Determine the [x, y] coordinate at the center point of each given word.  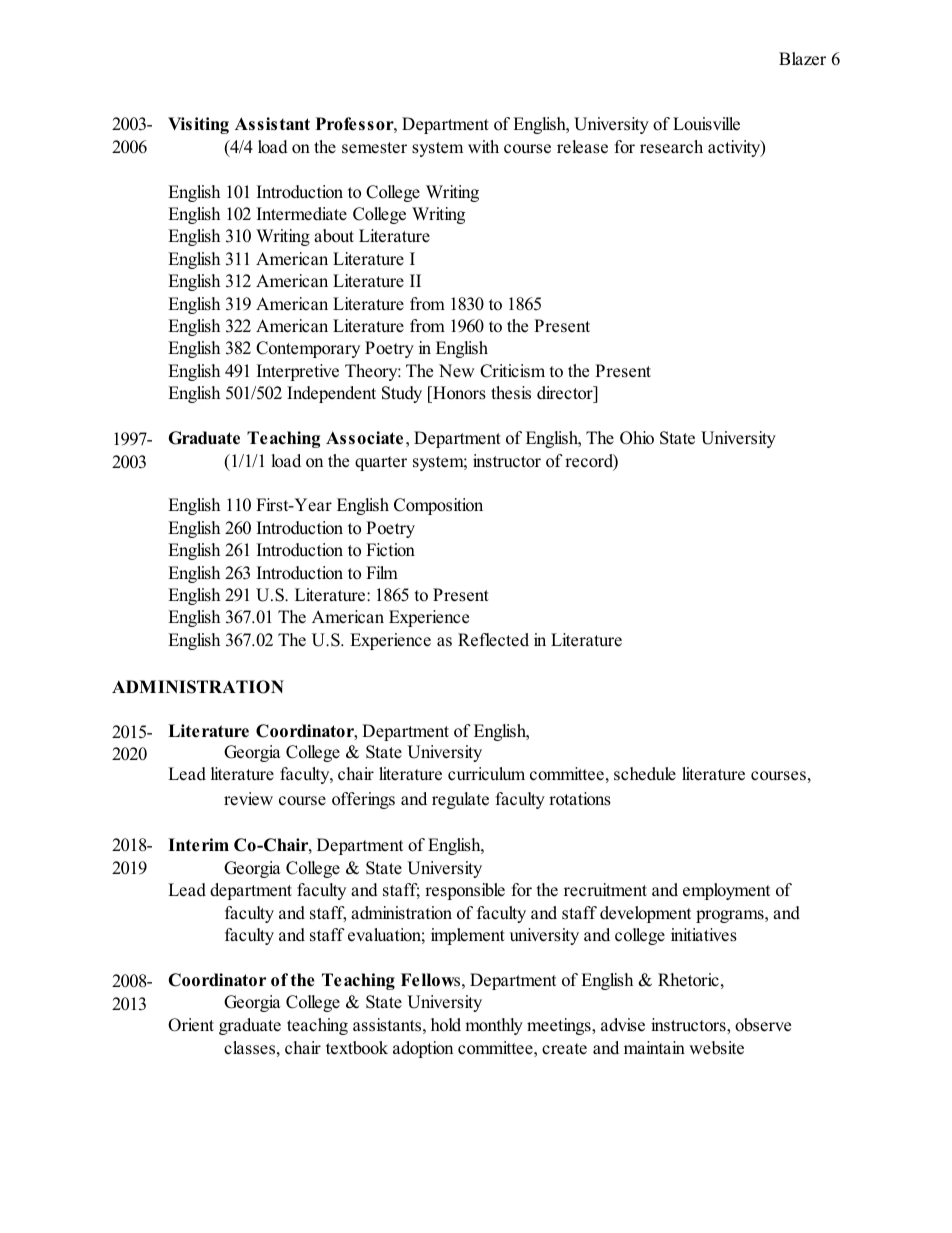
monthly [494, 1026]
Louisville [706, 124]
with [483, 146]
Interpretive [298, 372]
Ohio [637, 438]
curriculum [486, 774]
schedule [645, 774]
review [248, 799]
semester [374, 148]
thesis [511, 393]
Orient [191, 1025]
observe [763, 1025]
